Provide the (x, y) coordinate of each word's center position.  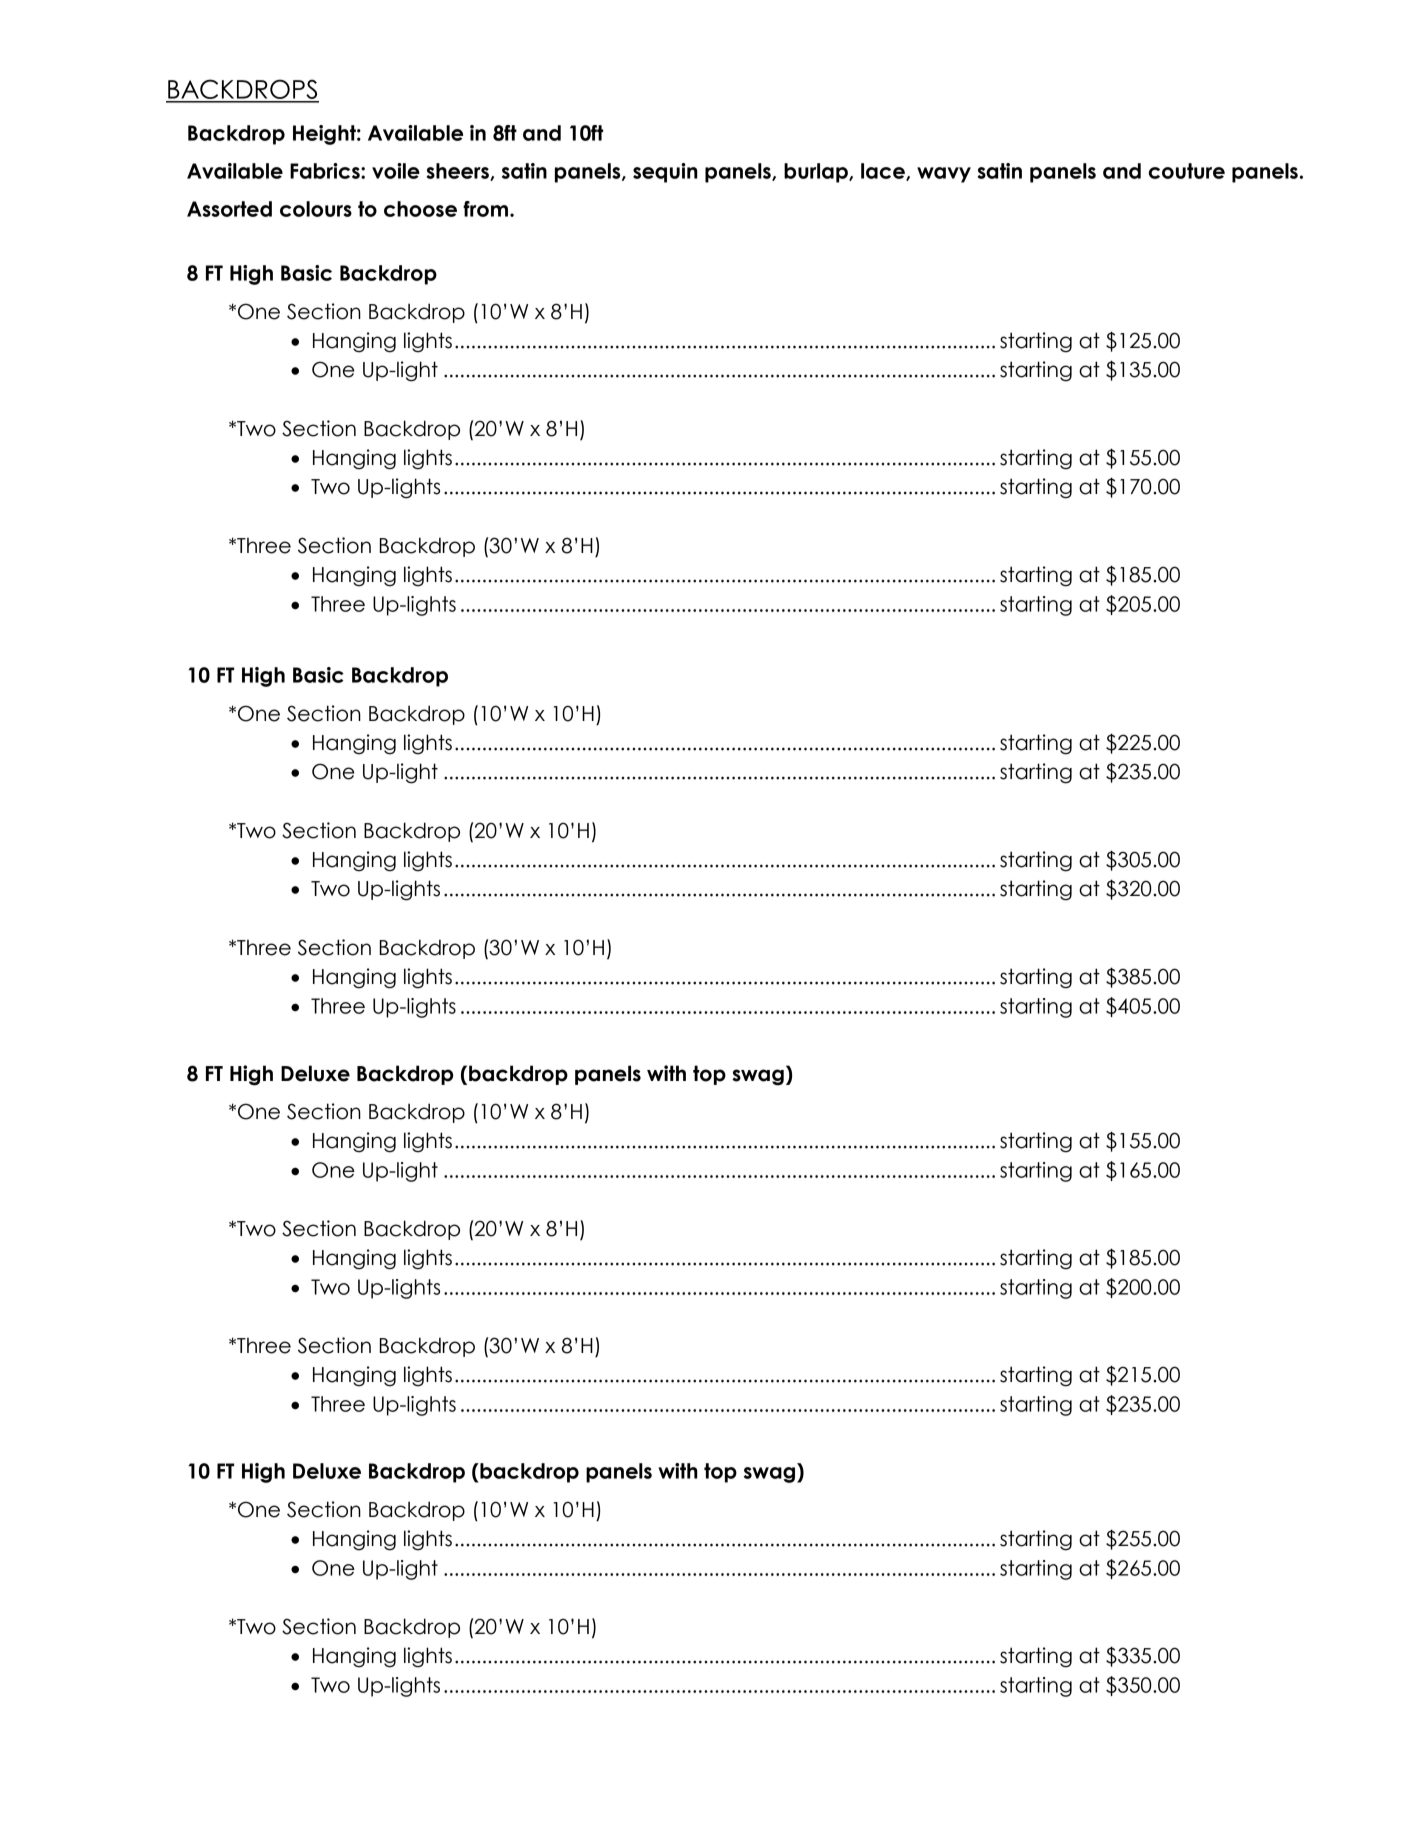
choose (420, 209)
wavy (944, 175)
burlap (817, 173)
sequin (665, 173)
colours (316, 209)
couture (1187, 171)
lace (884, 172)
